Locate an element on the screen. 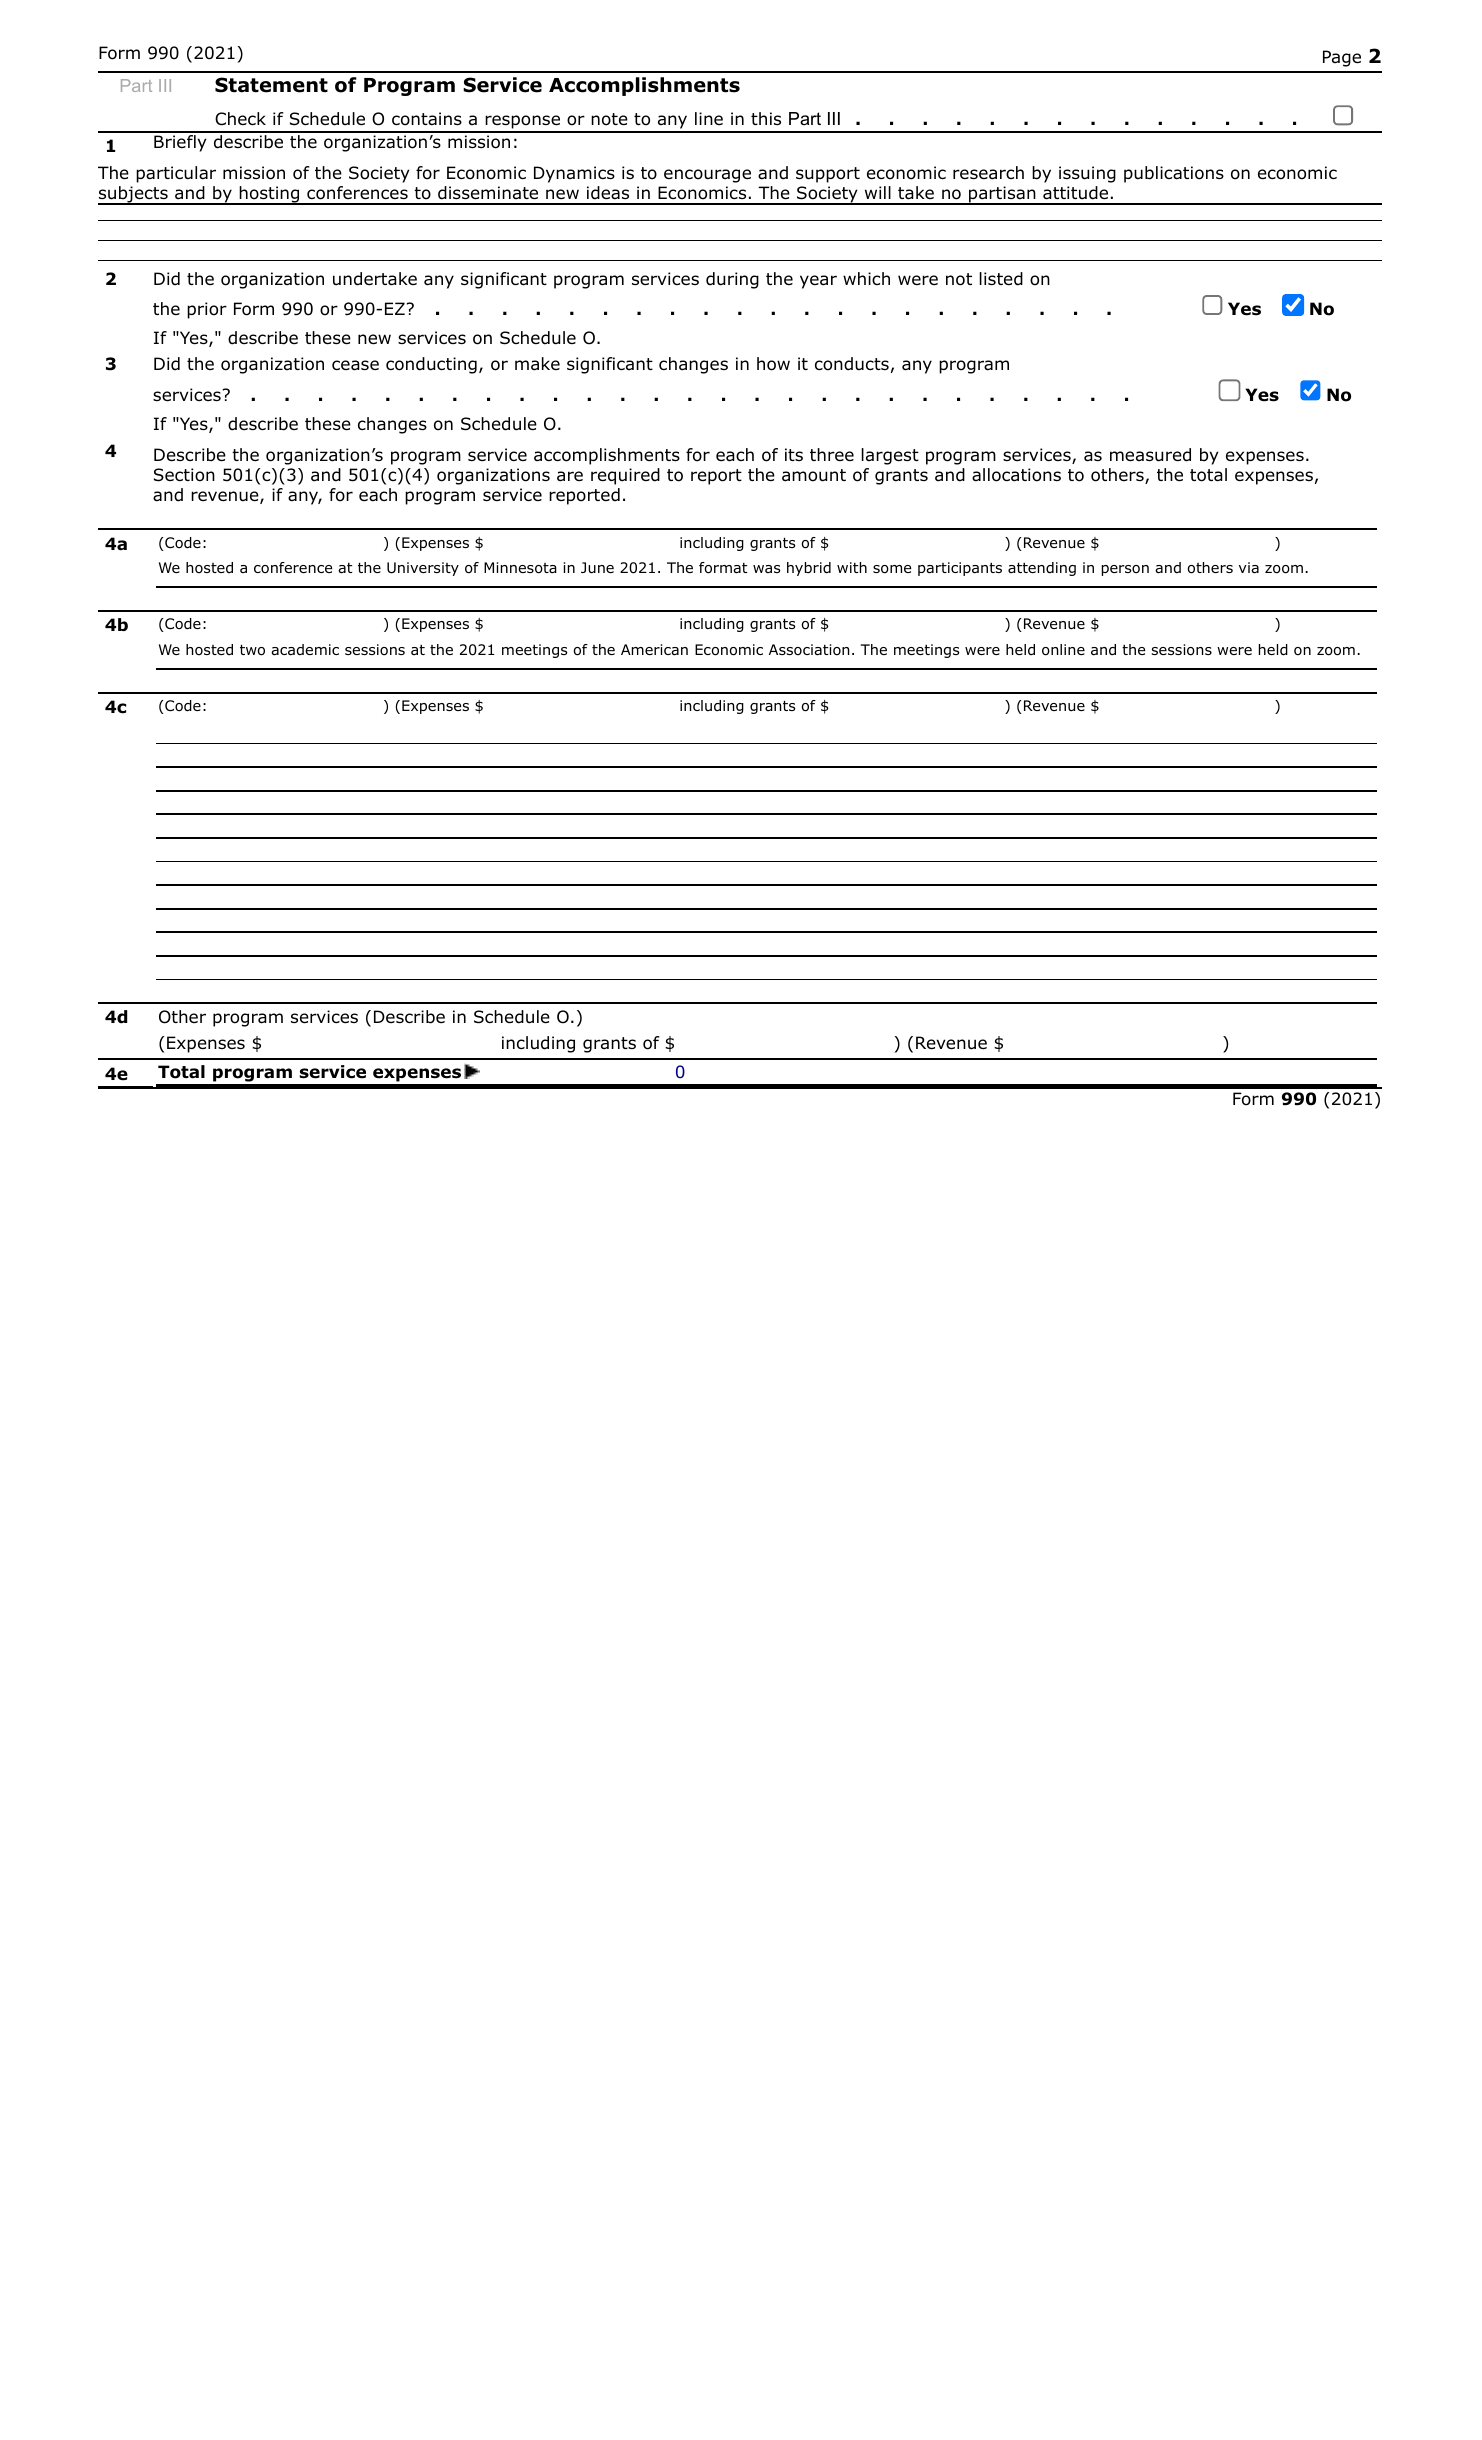 The height and width of the screenshot is (2440, 1482). academic is located at coordinates (305, 650).
